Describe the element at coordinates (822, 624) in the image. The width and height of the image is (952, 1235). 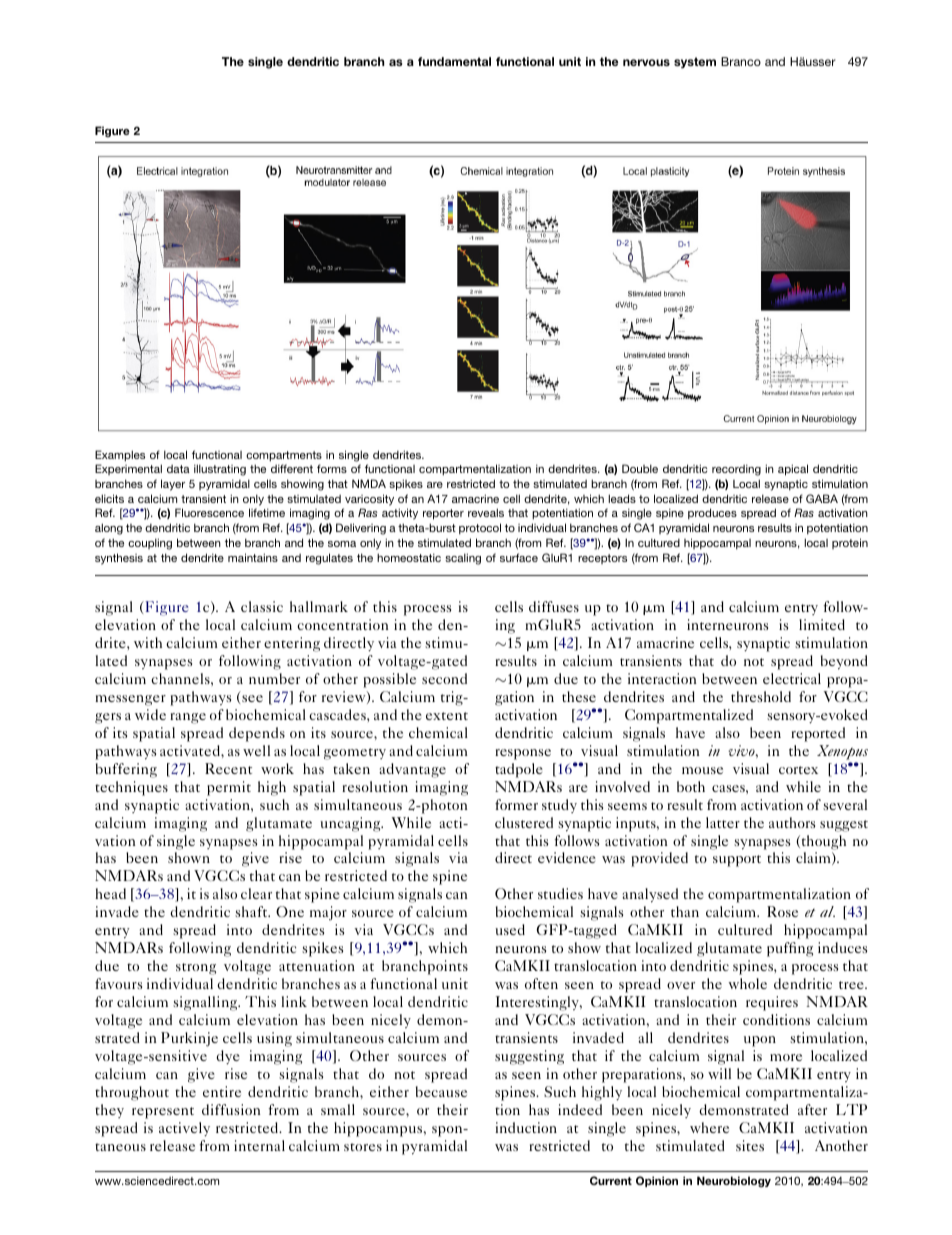
I see `limited` at that location.
